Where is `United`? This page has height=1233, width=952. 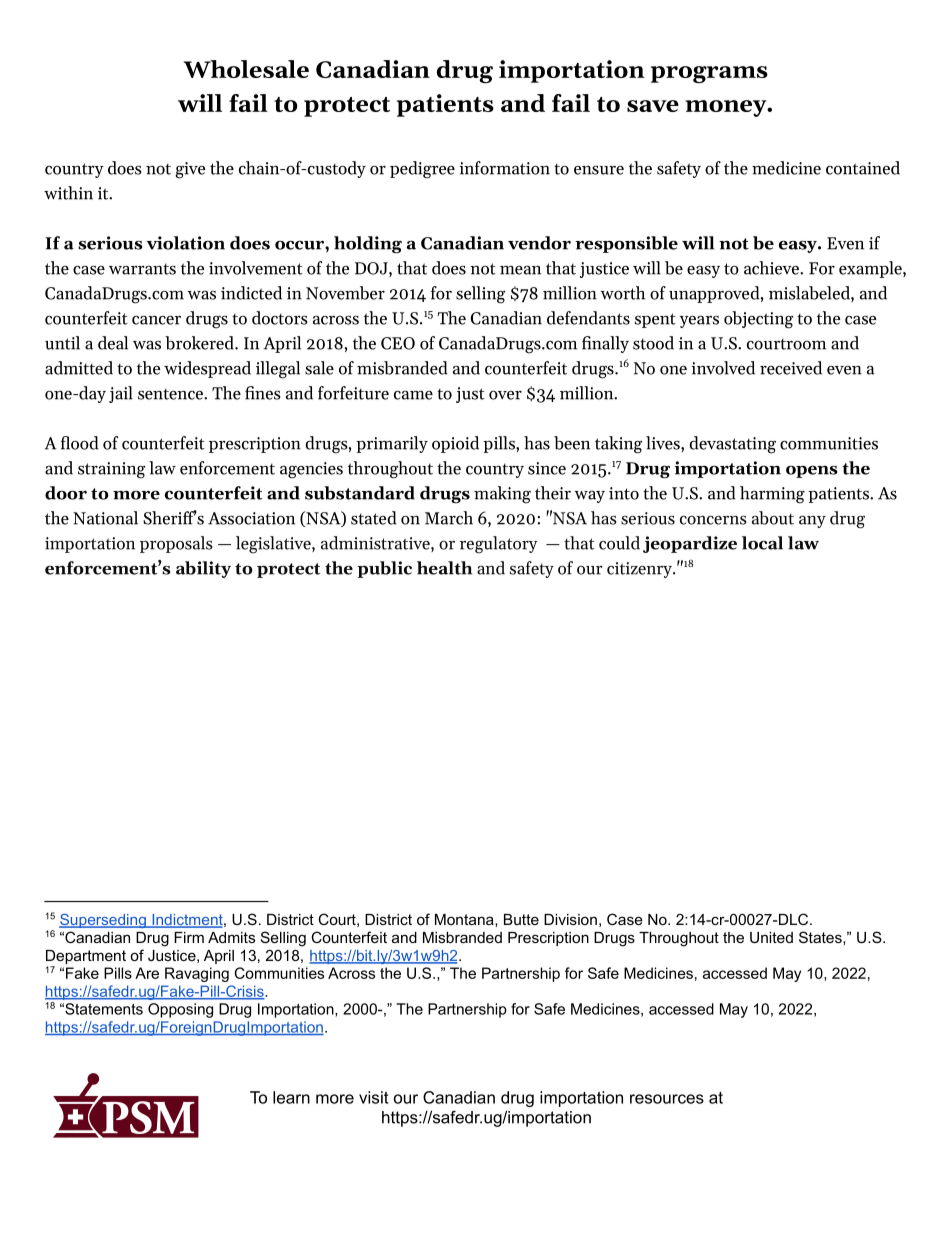
United is located at coordinates (771, 937).
